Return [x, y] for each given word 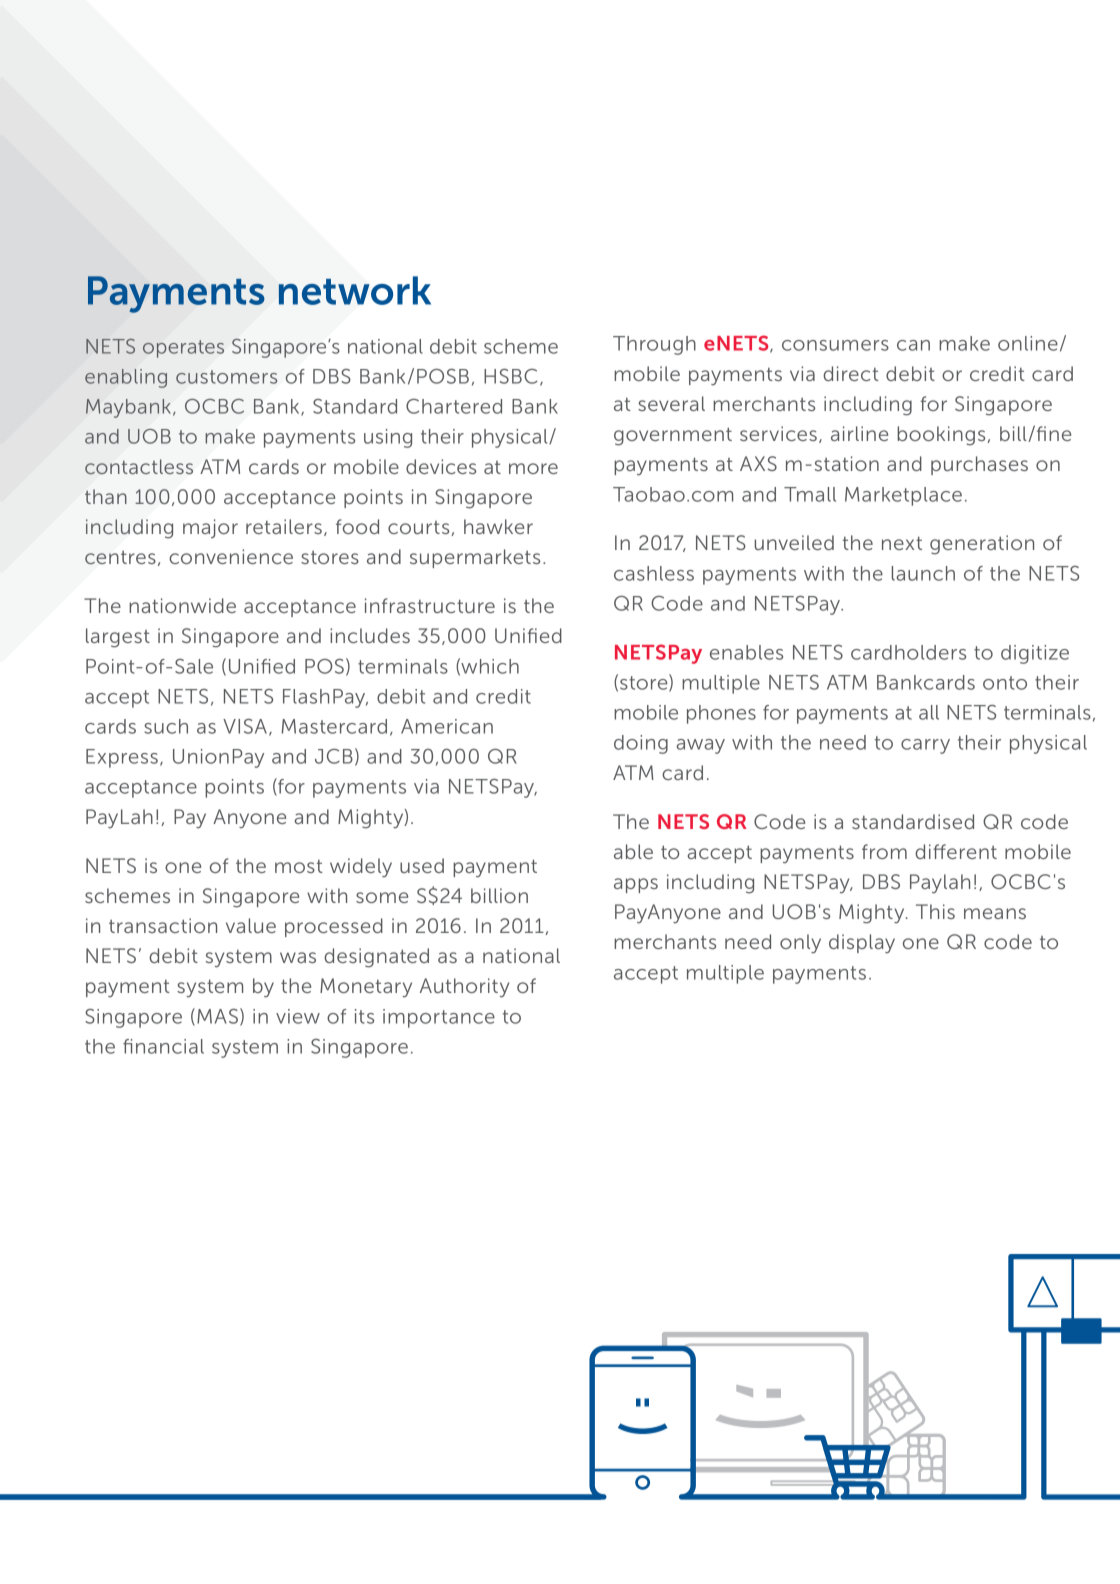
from [884, 851]
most [299, 866]
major [210, 528]
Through [654, 345]
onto [1005, 683]
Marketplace [903, 496]
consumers [835, 345]
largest [118, 638]
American [447, 726]
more [533, 468]
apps [636, 885]
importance [439, 1018]
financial [163, 1046]
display [862, 943]
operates [183, 349]
